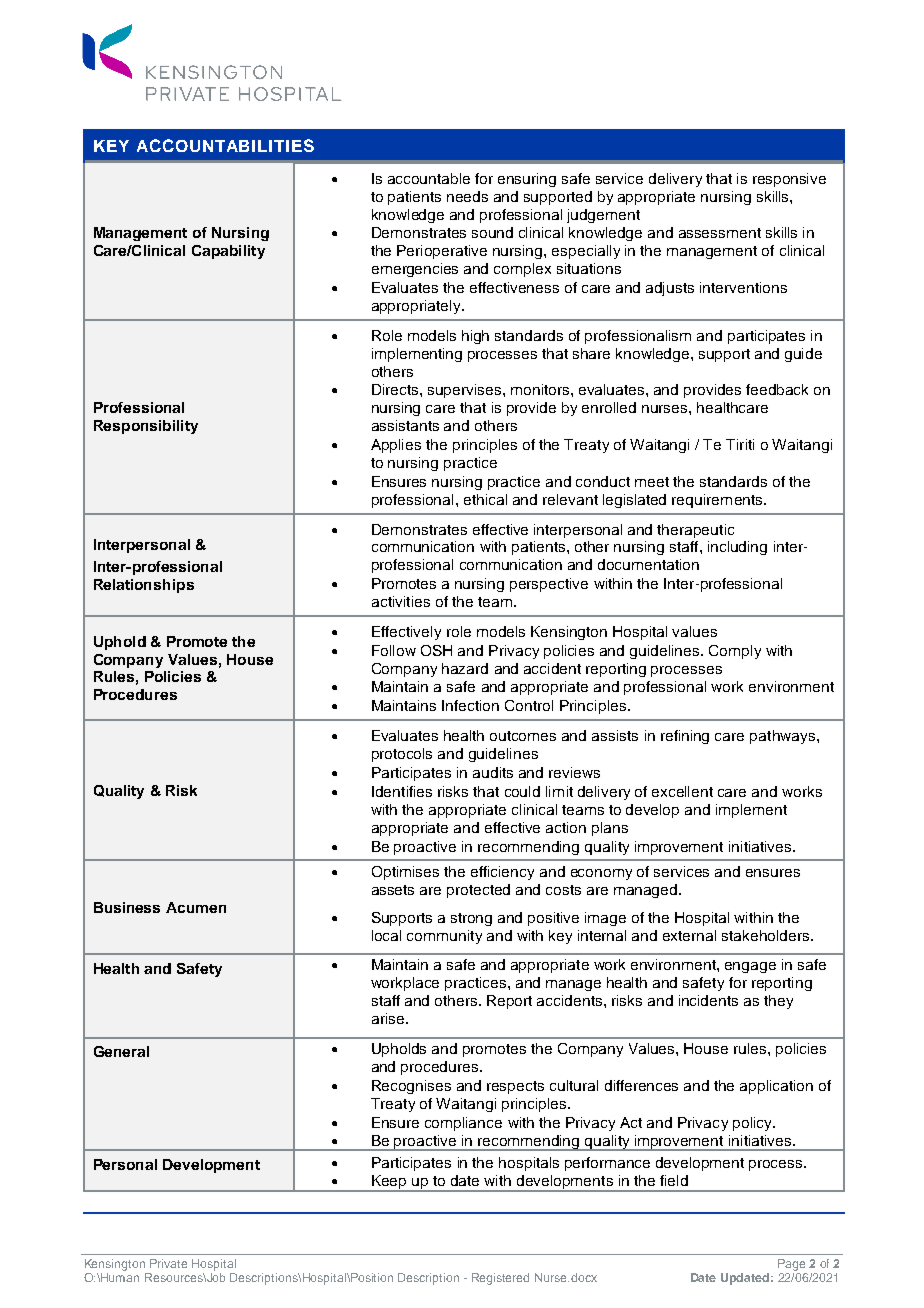 This screenshot has height=1308, width=924. Describe the element at coordinates (144, 586) in the screenshot. I see `Relationships` at that location.
